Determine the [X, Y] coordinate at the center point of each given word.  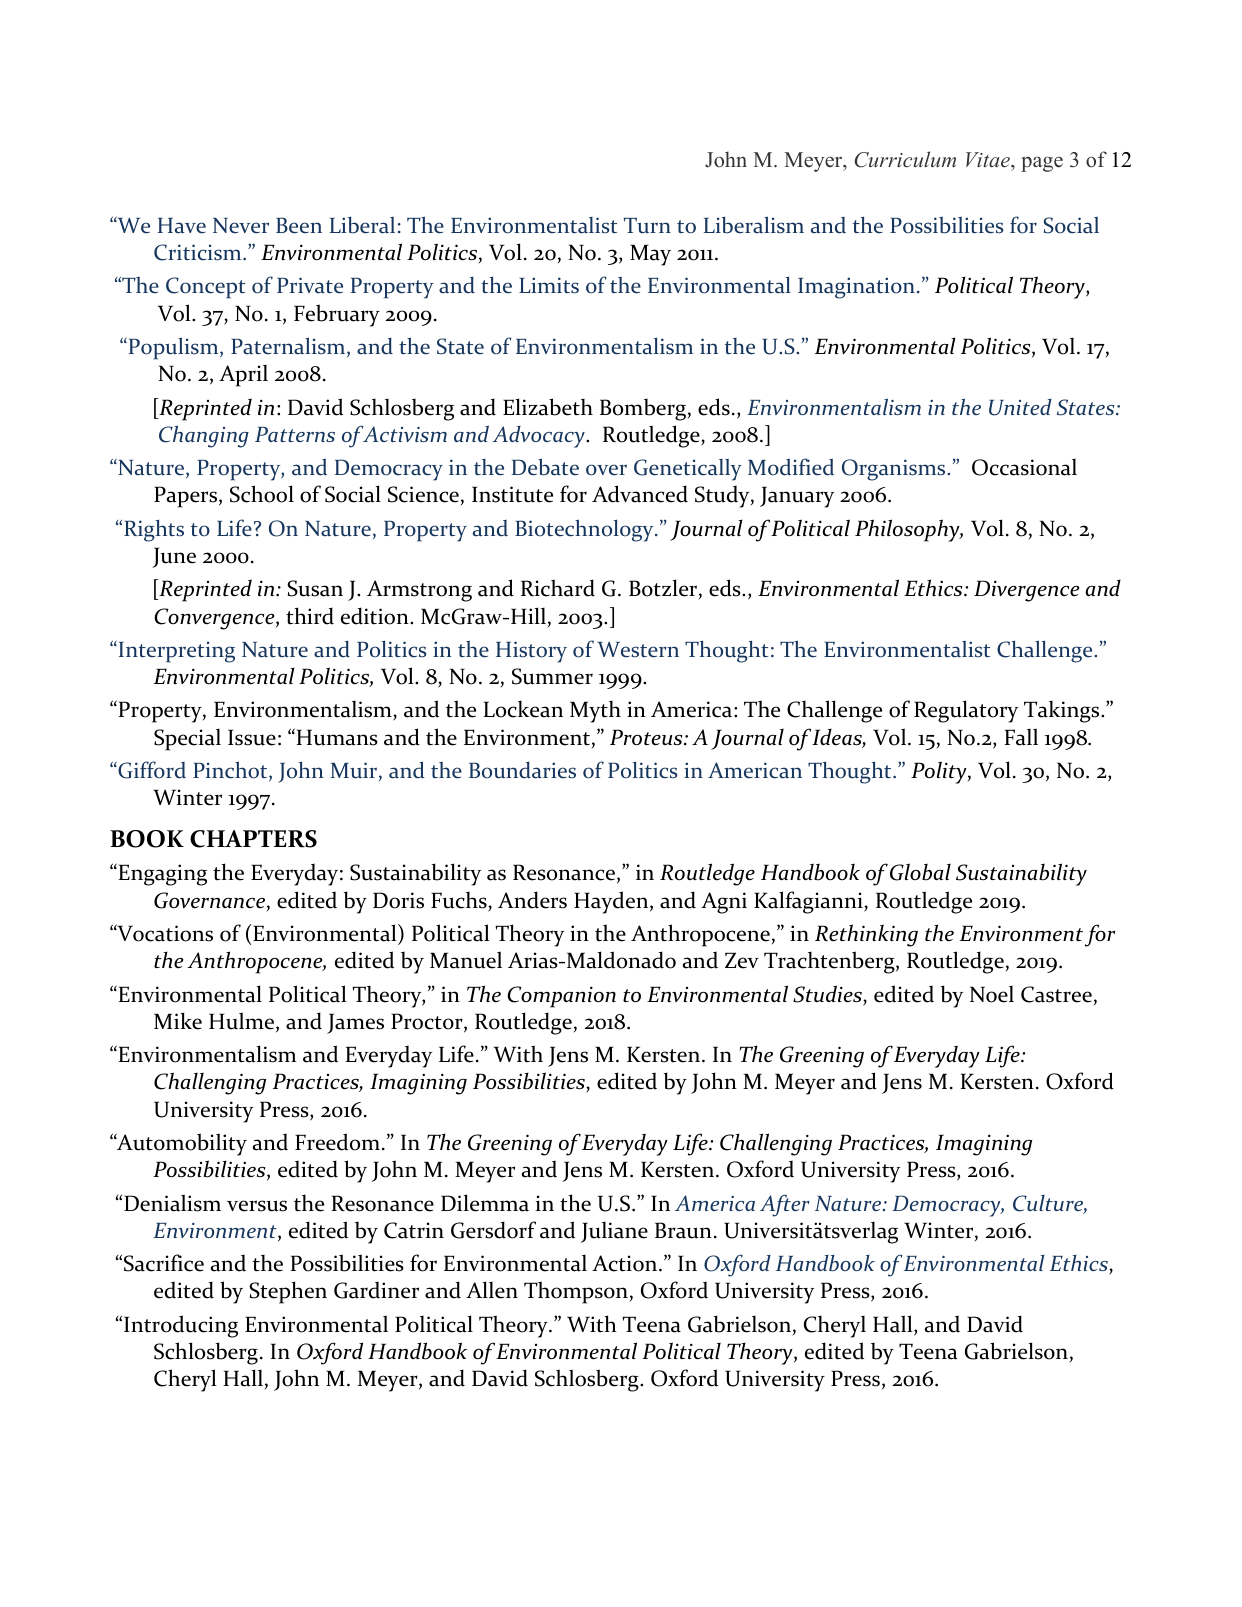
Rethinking [866, 935]
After [785, 1205]
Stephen [288, 1292]
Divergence [1027, 591]
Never [241, 226]
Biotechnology [585, 530]
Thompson [576, 1292]
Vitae [989, 159]
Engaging [161, 874]
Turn [647, 226]
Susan [315, 588]
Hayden [612, 902]
